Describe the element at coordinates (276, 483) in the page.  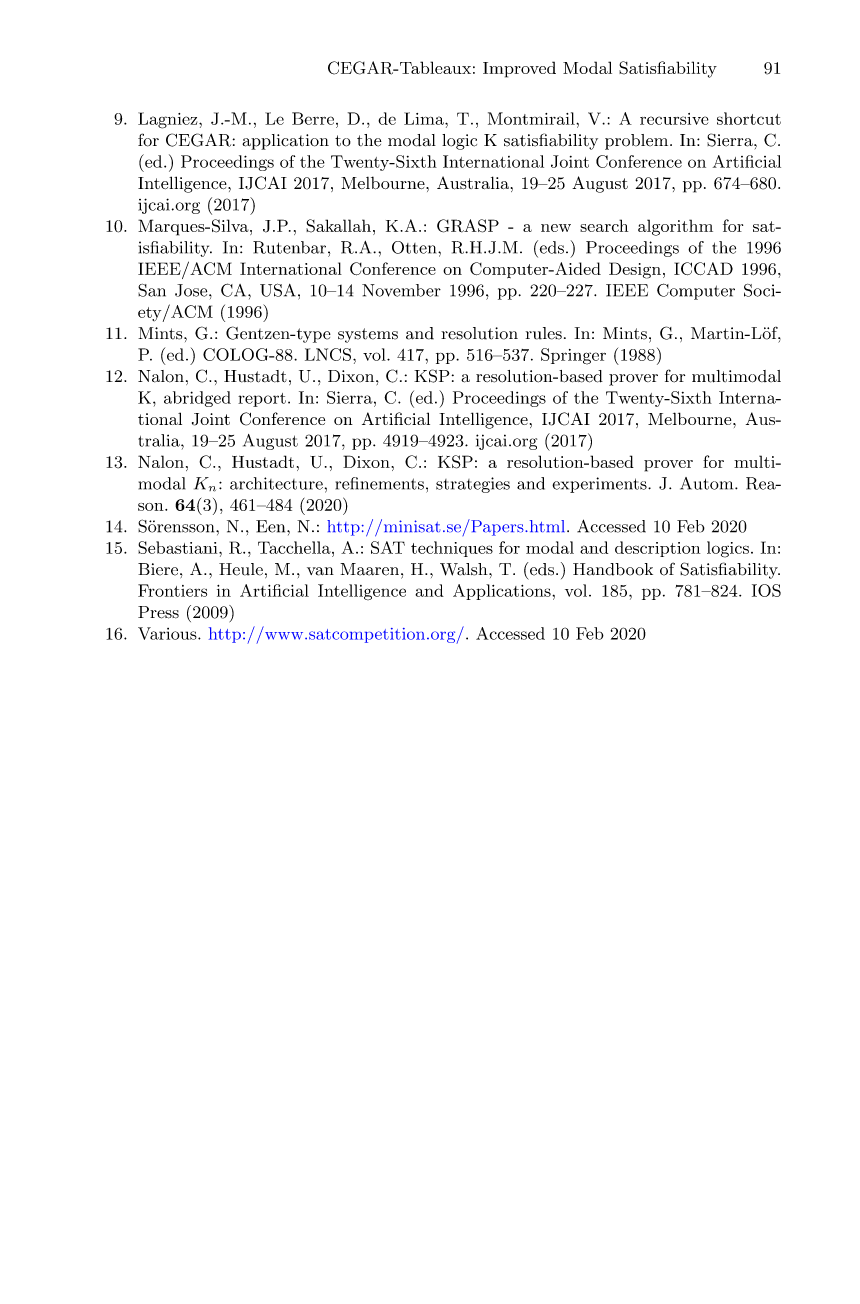
I see `architecture` at that location.
